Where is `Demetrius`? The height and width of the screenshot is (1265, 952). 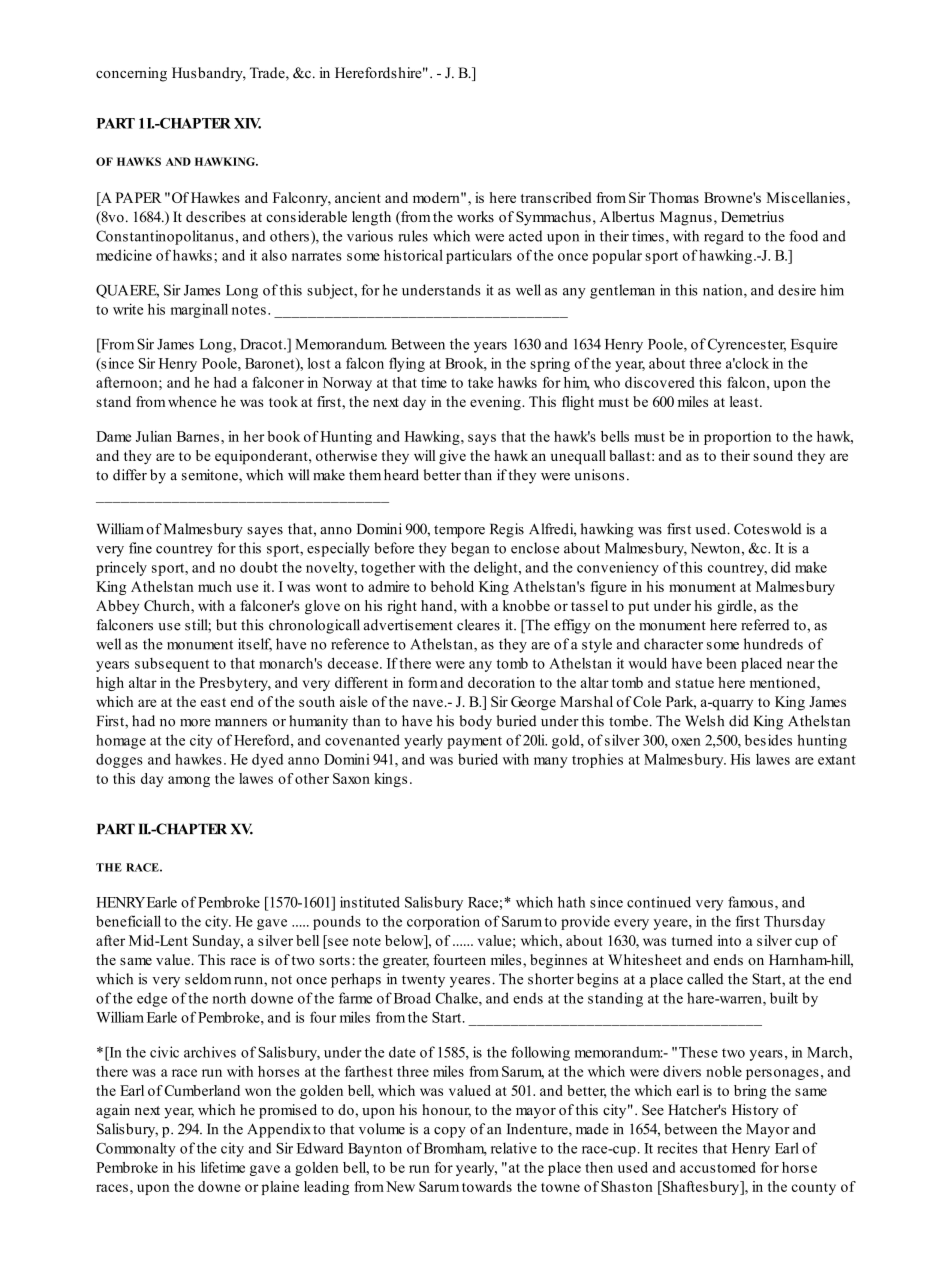 Demetrius is located at coordinates (752, 216).
